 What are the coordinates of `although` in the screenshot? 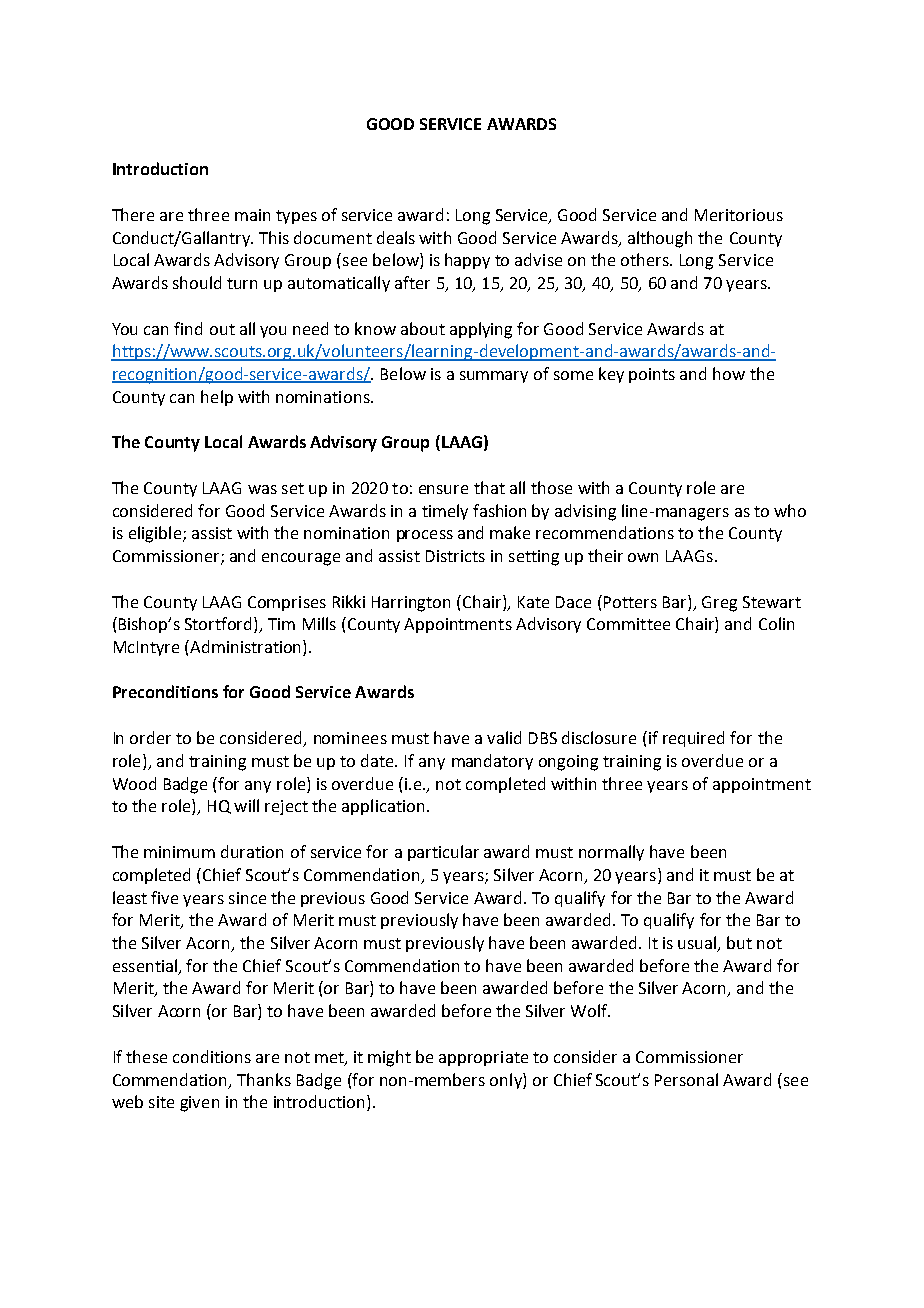 It's located at (660, 239).
